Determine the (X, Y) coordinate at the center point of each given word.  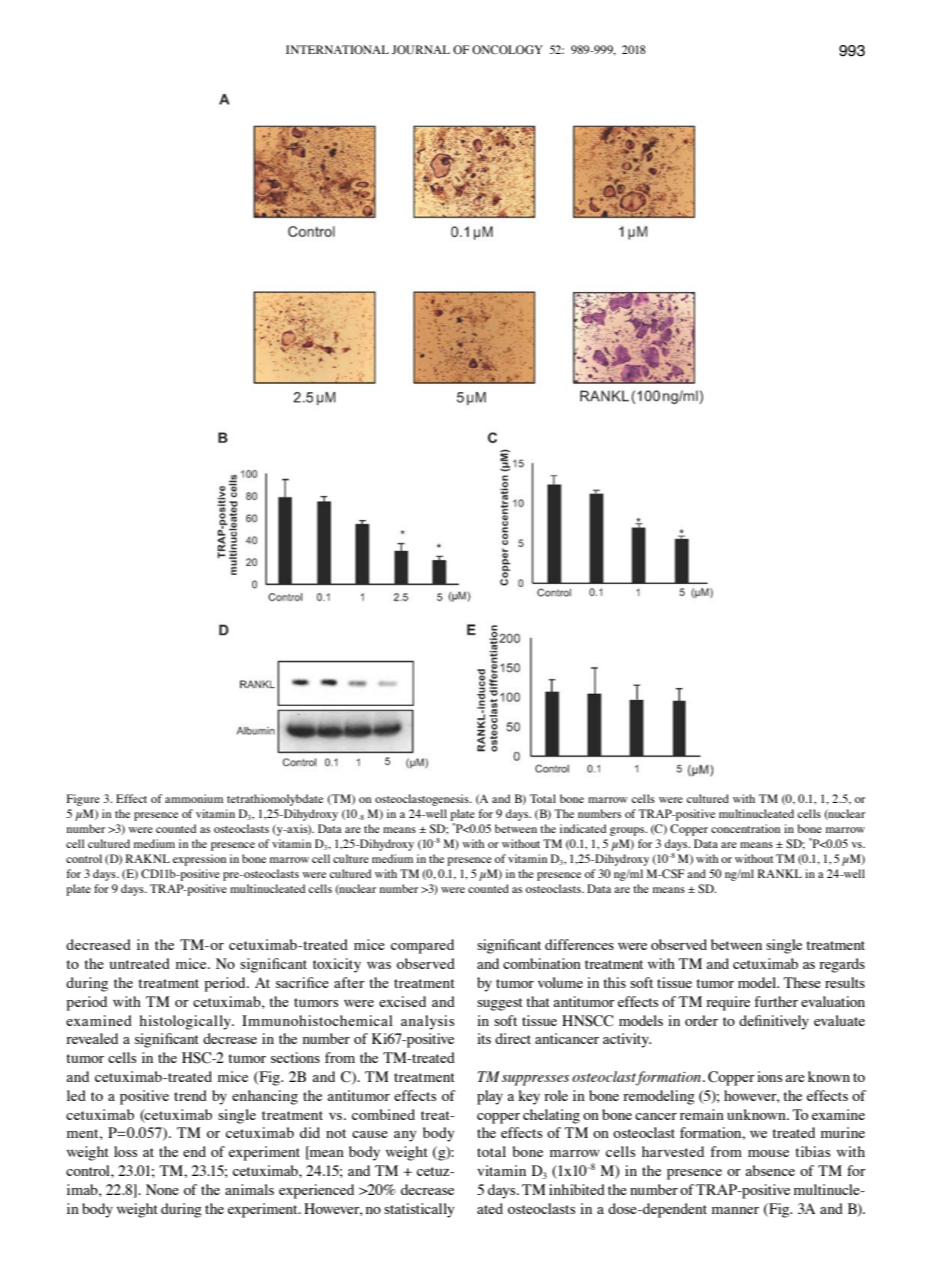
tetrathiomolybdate (275, 800)
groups (628, 831)
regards (842, 965)
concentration (745, 828)
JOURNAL (421, 50)
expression (199, 860)
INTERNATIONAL (337, 50)
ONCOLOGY (507, 50)
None (162, 1189)
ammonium (194, 798)
